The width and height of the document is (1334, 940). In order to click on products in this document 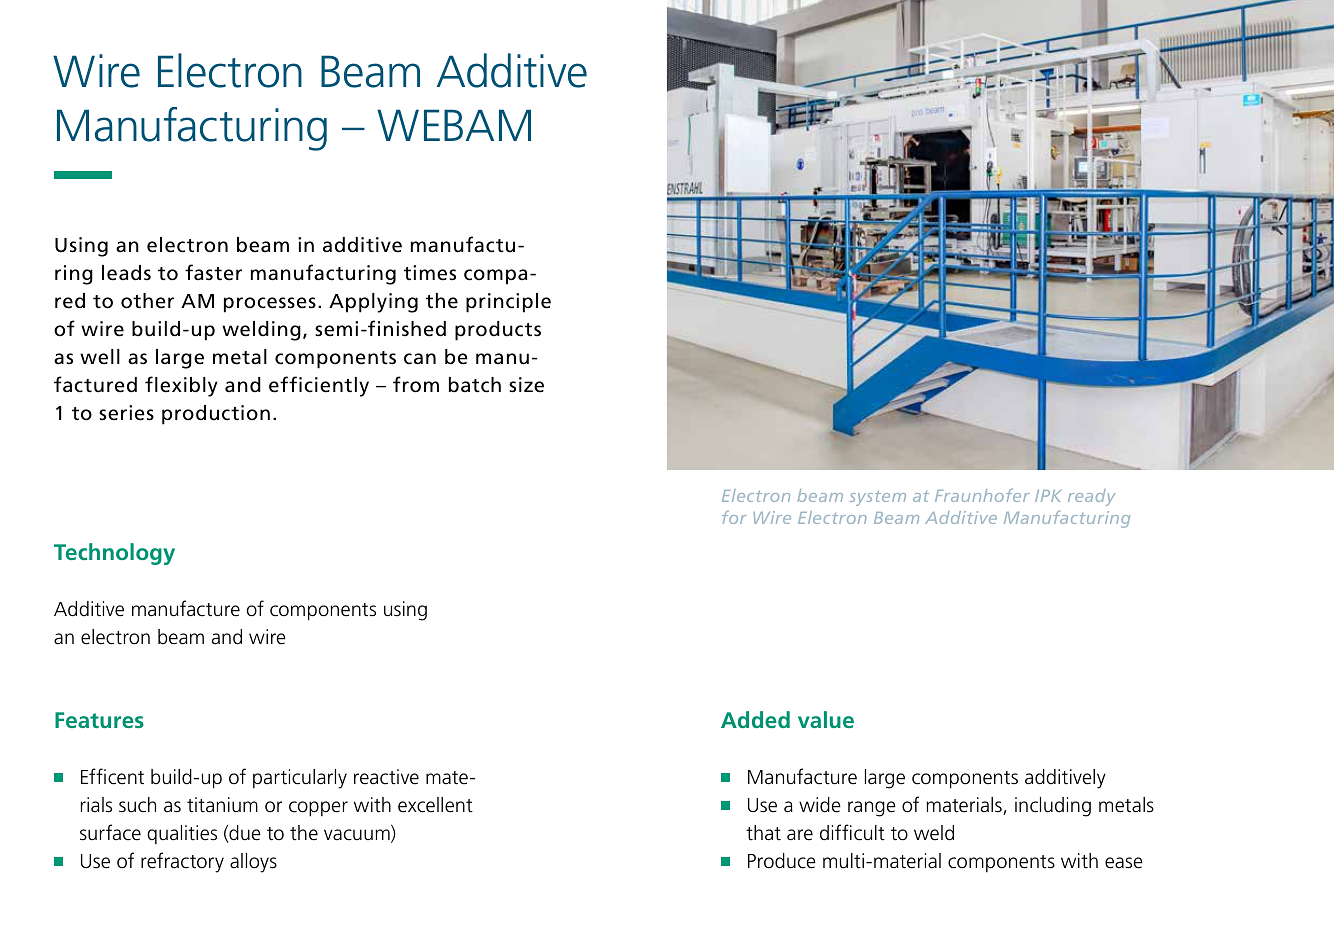, I will do `click(498, 331)`.
